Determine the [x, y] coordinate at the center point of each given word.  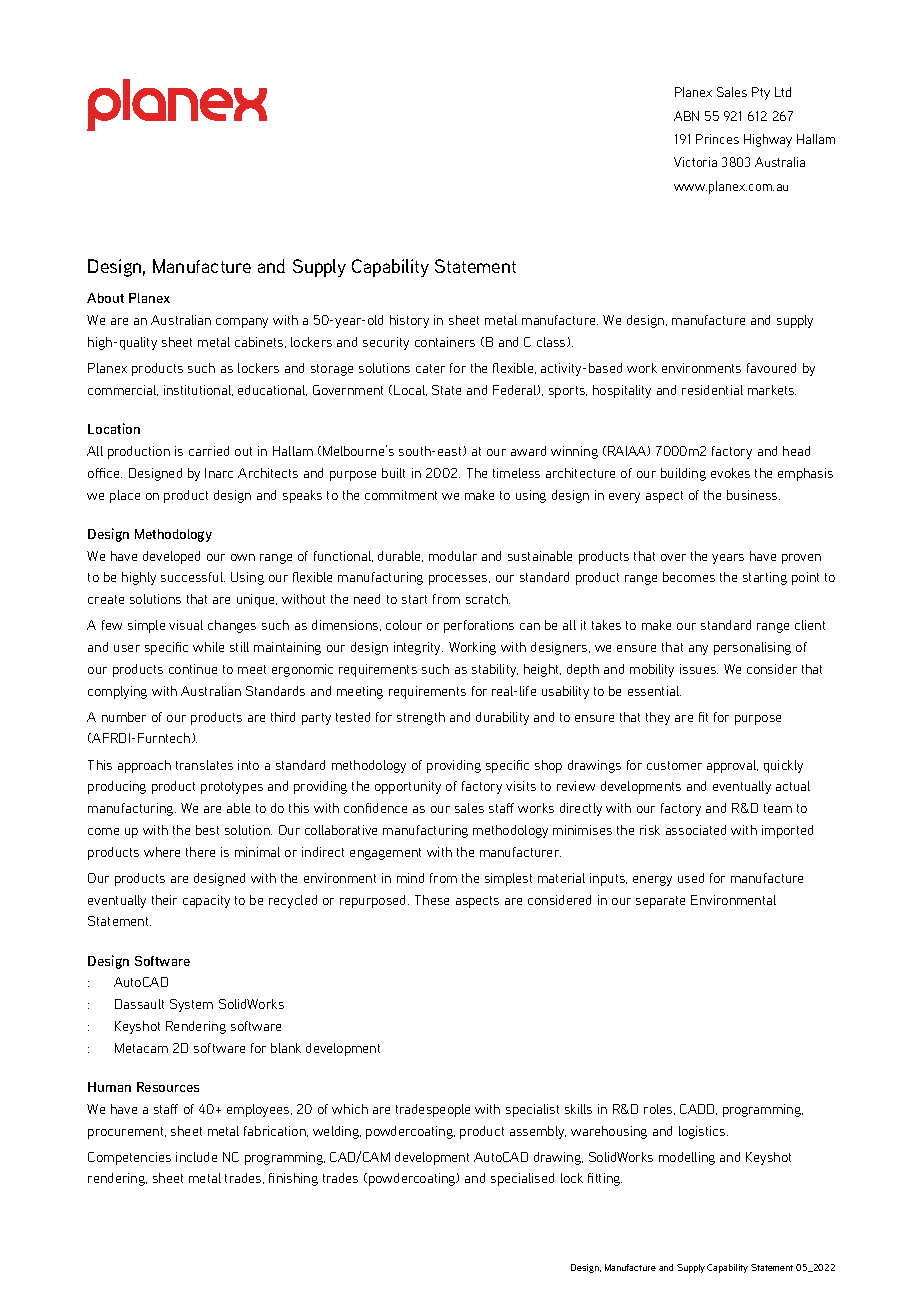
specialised [522, 1179]
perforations [479, 626]
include [196, 1157]
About [105, 298]
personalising [752, 648]
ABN [686, 116]
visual [186, 625]
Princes [717, 139]
